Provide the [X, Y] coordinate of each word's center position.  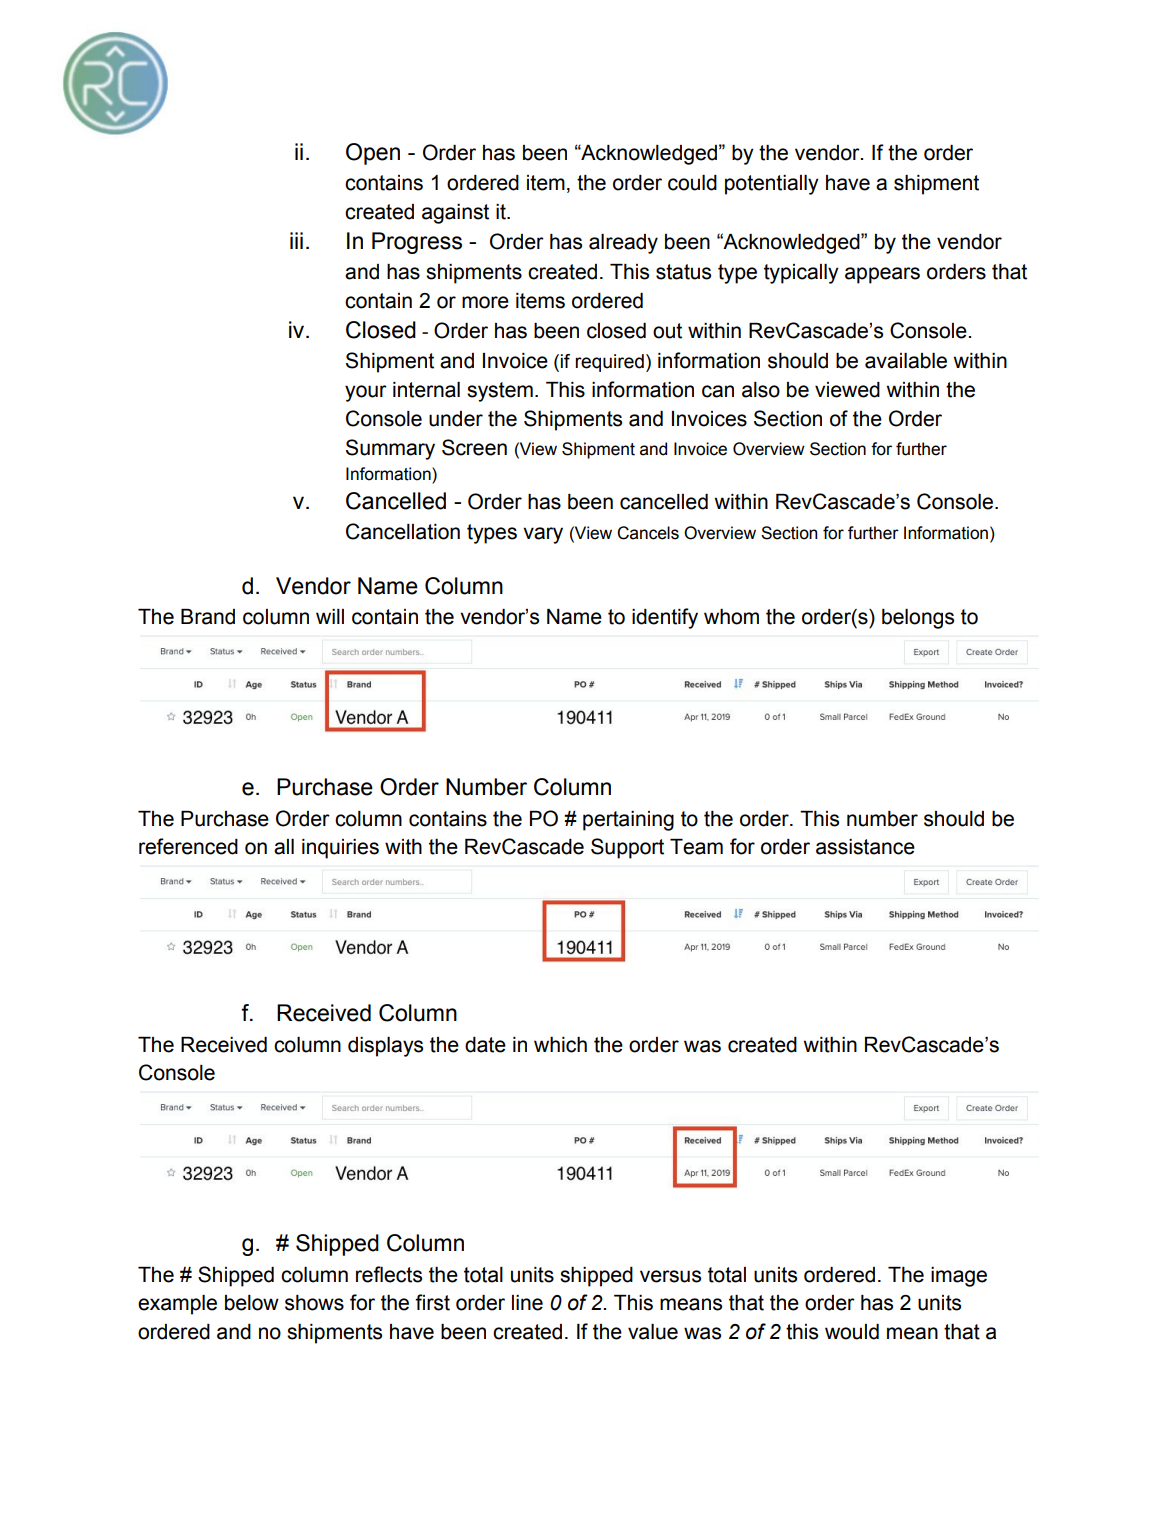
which [560, 1045]
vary [543, 535]
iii [296, 240]
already [623, 244]
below [252, 1303]
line [527, 1303]
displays [385, 1047]
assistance [865, 847]
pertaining [628, 821]
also [761, 390]
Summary [390, 449]
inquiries [340, 849]
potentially [772, 185]
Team [696, 847]
